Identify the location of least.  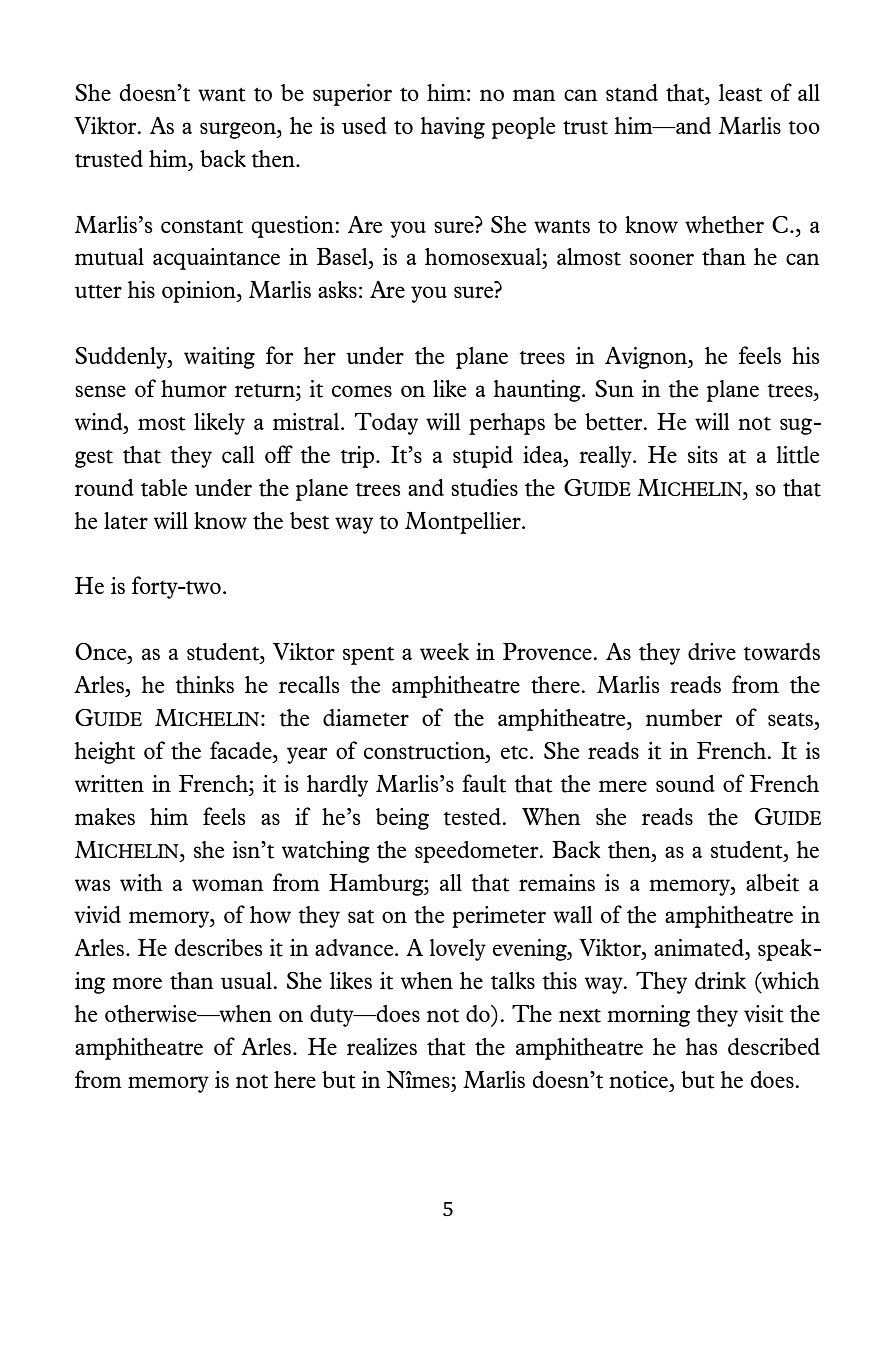
(740, 93).
